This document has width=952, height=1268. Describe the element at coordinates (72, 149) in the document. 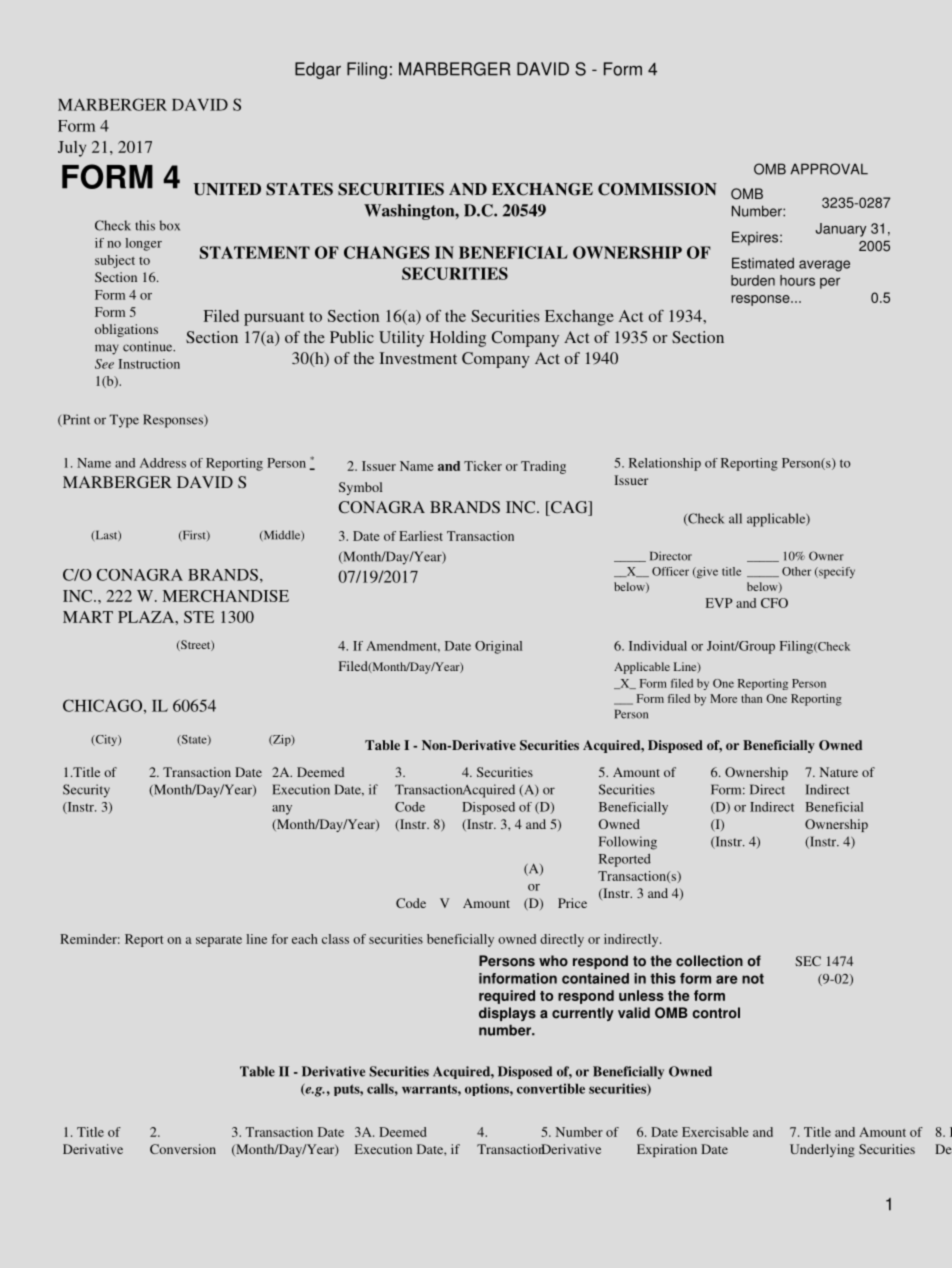

I see `July` at that location.
